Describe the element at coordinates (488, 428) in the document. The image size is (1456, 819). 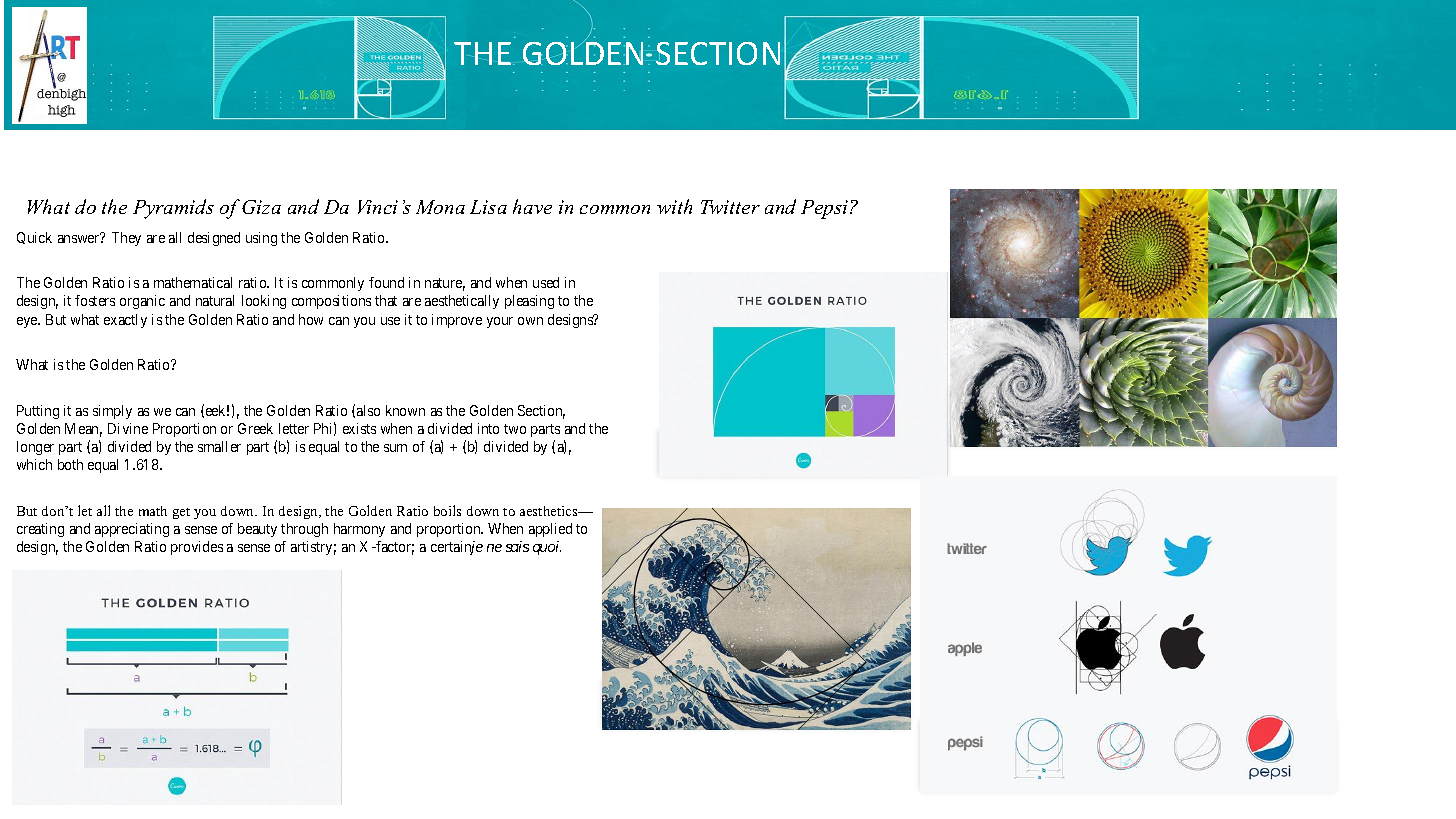
I see `into` at that location.
